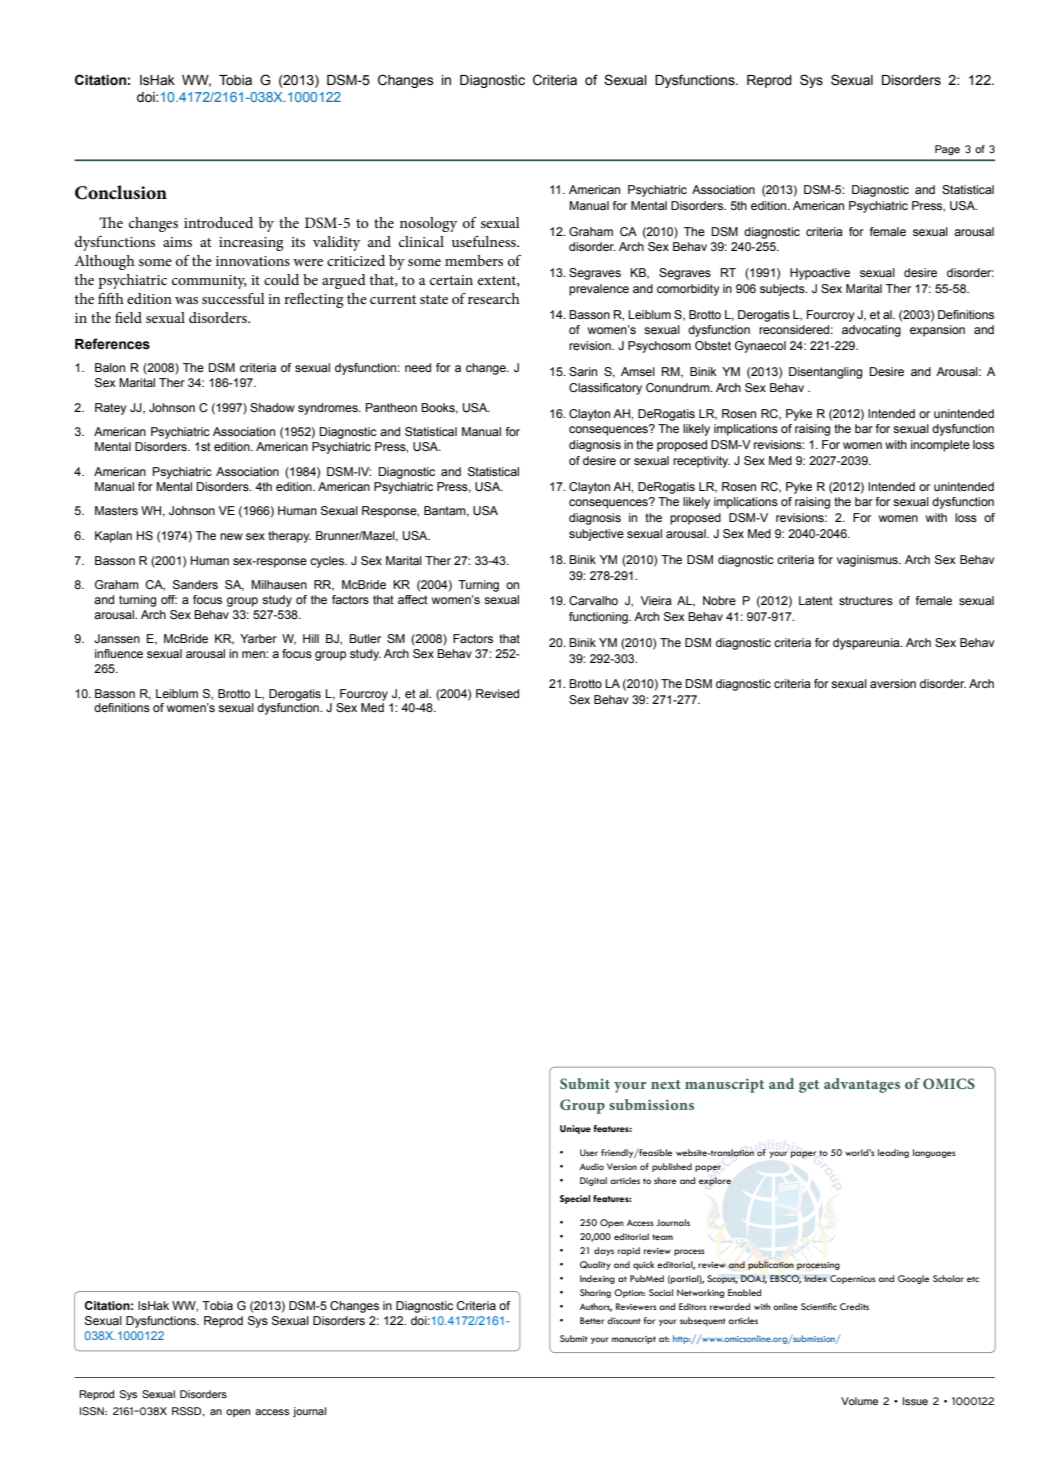 The width and height of the screenshot is (1045, 1477). What do you see at coordinates (859, 1401) in the screenshot?
I see `Volume` at bounding box center [859, 1401].
